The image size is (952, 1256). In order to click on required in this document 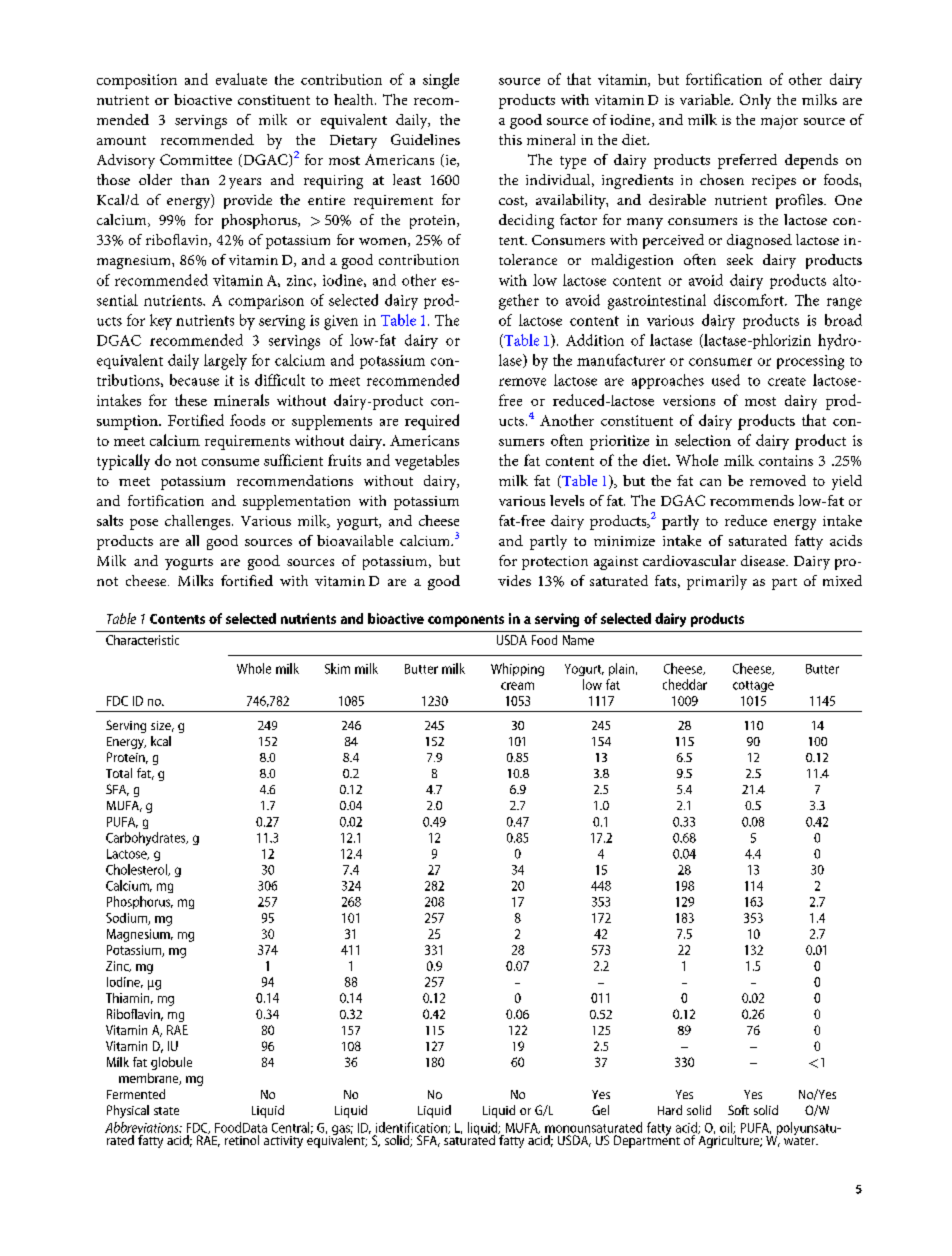, I will do `click(432, 422)`.
